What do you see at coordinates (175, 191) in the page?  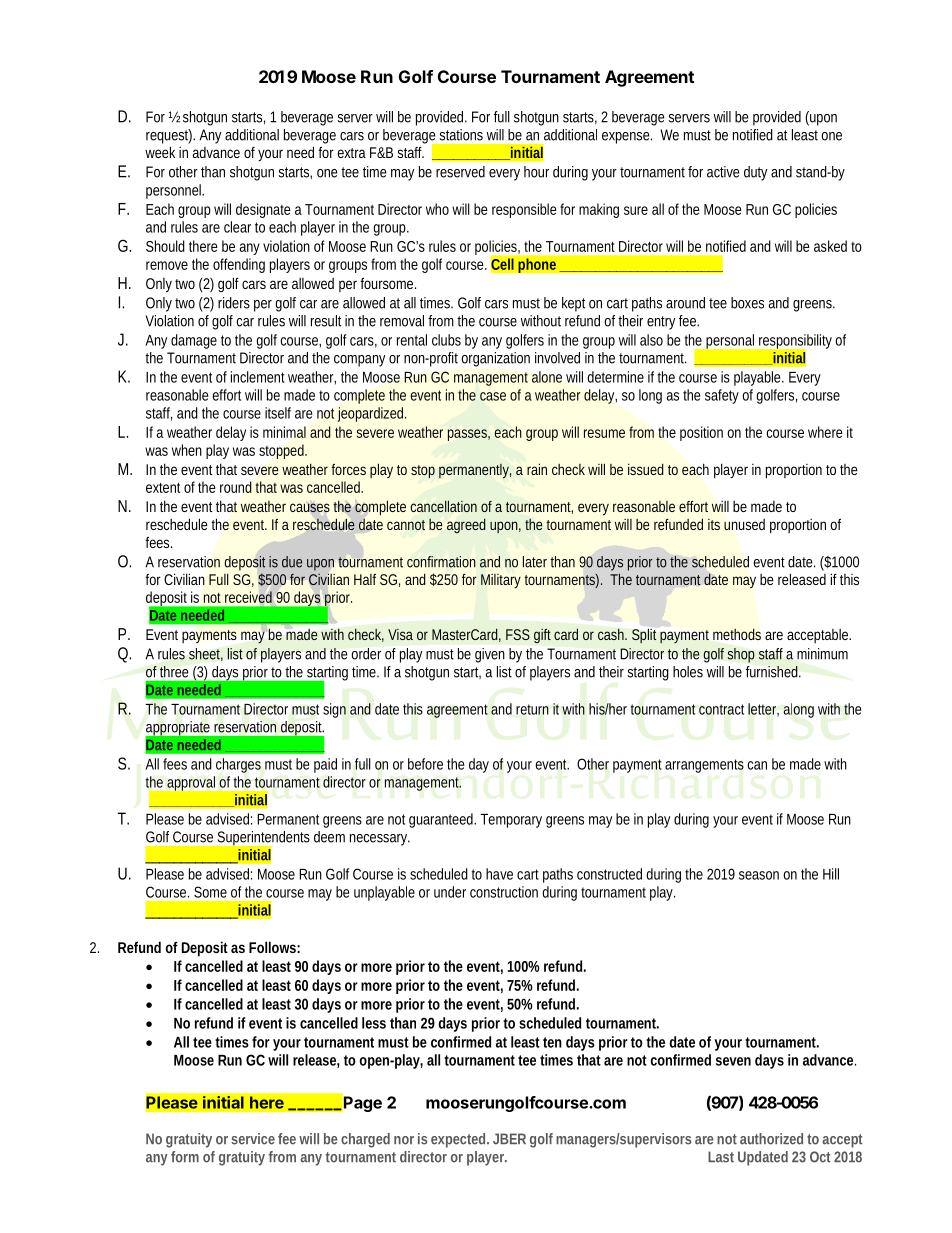 I see `personnel` at bounding box center [175, 191].
